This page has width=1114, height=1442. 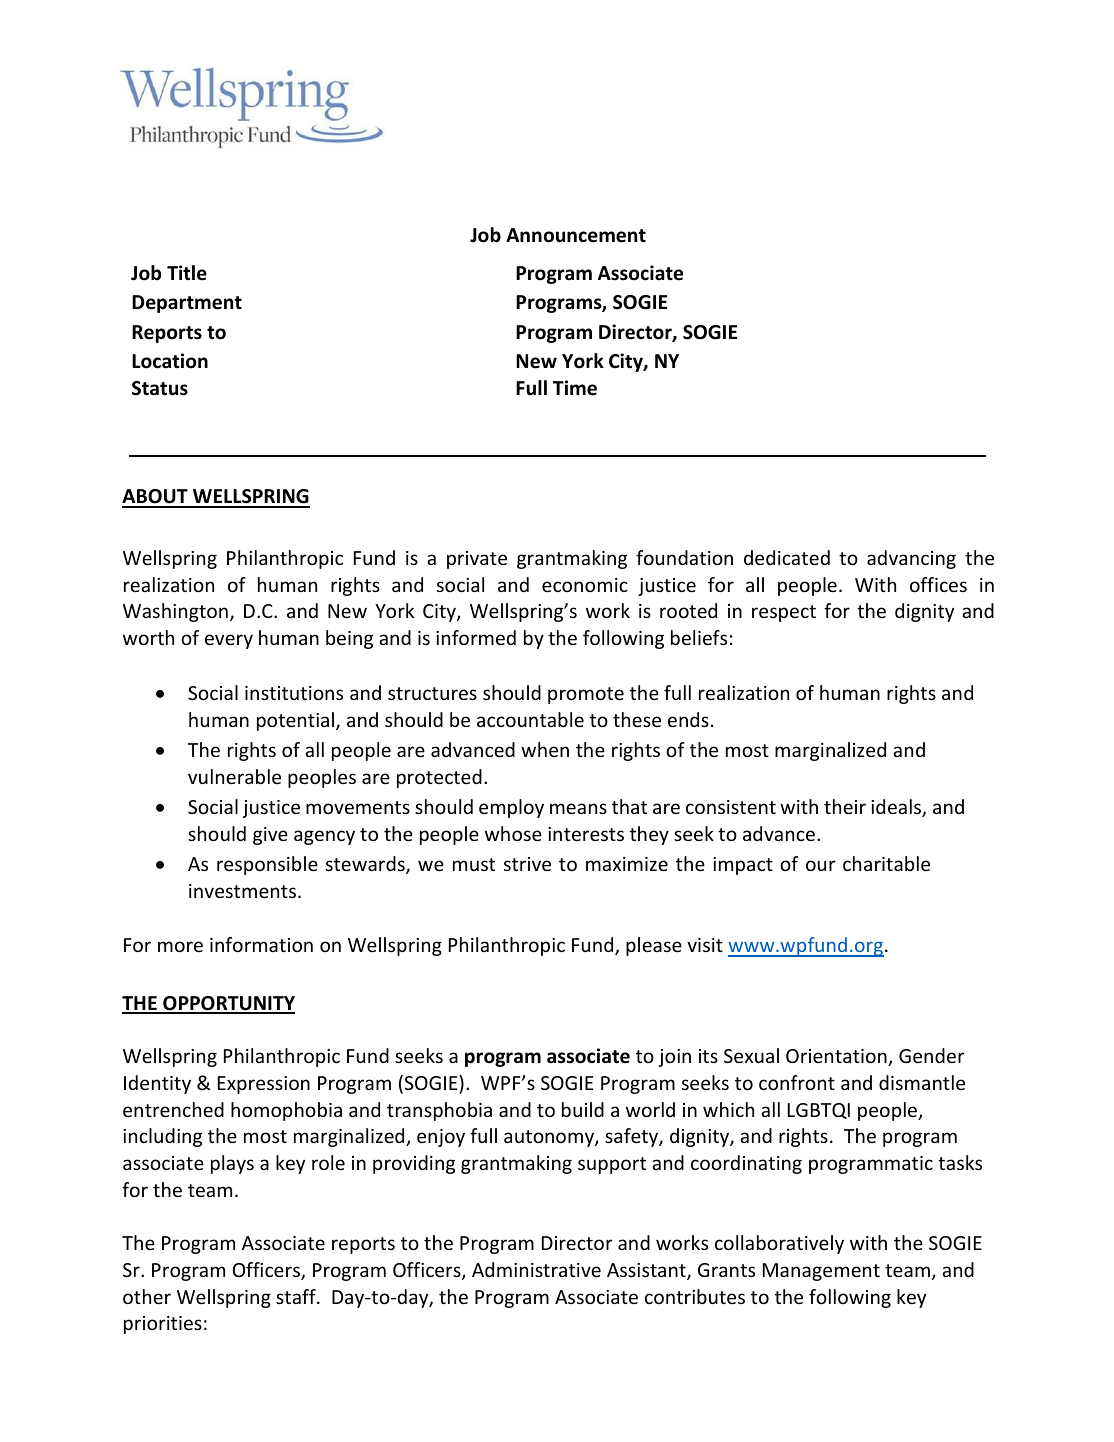 I want to click on Orientation, so click(x=837, y=1057).
